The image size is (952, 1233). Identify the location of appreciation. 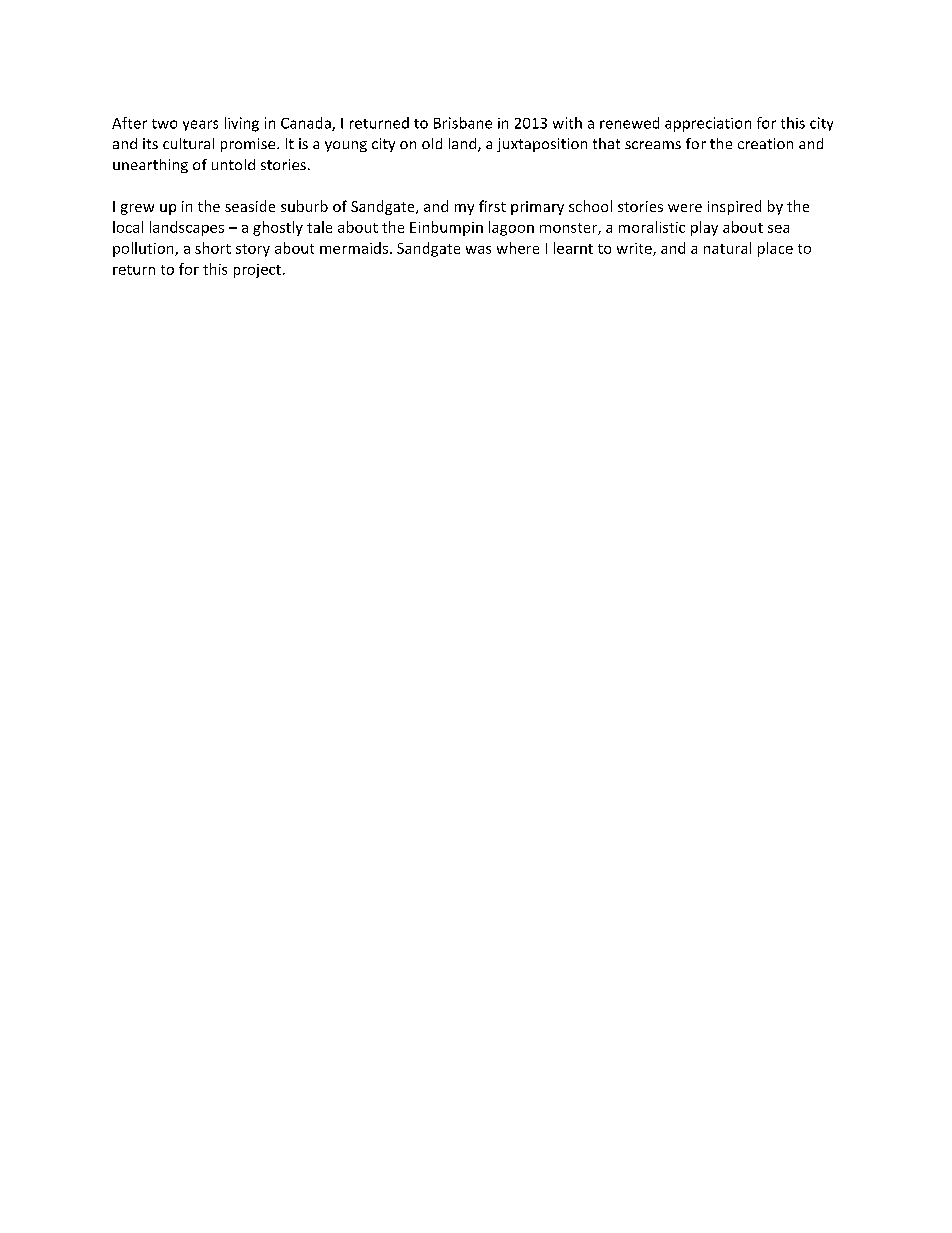
(708, 124).
